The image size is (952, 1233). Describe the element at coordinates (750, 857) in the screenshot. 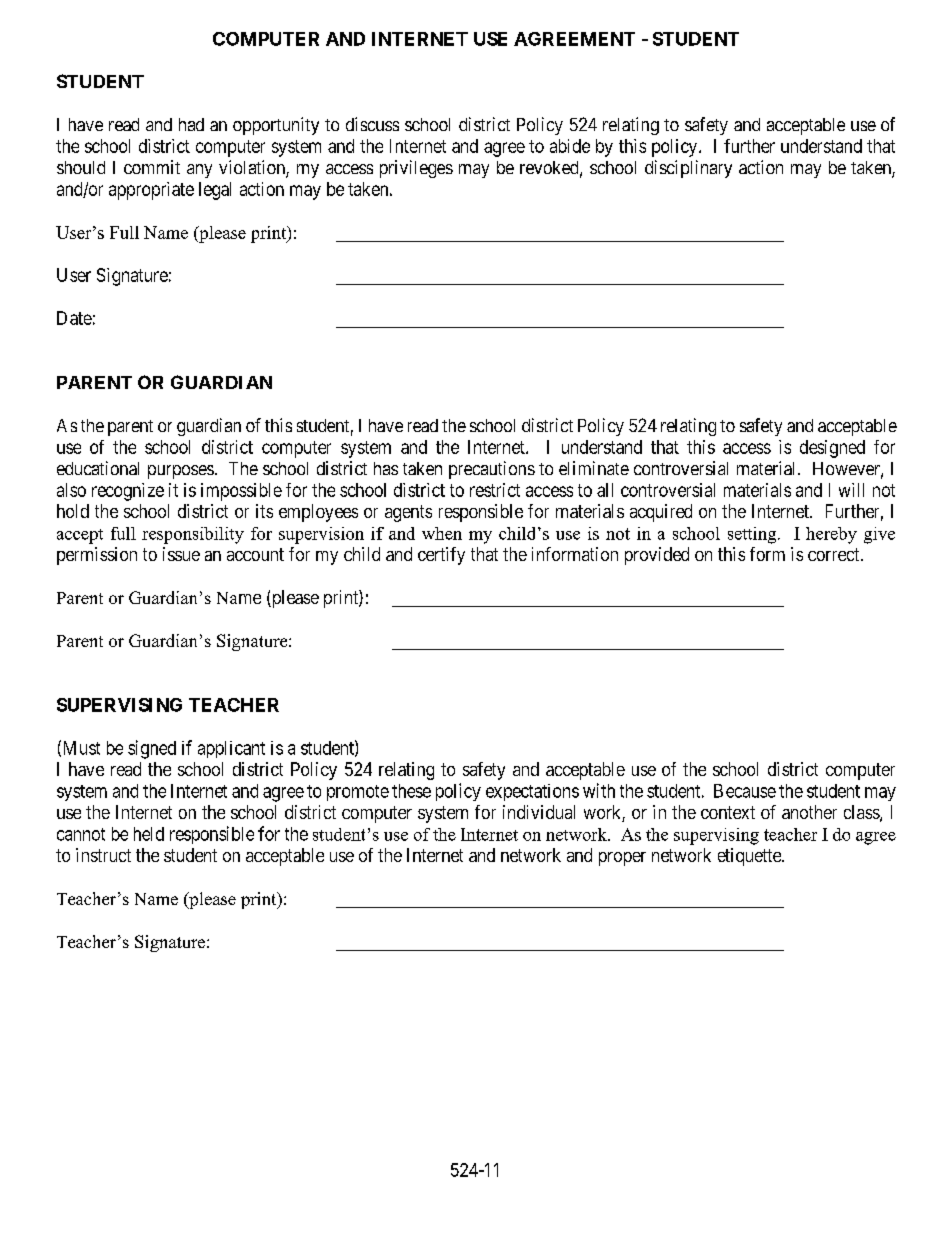

I see `etiquette` at that location.
